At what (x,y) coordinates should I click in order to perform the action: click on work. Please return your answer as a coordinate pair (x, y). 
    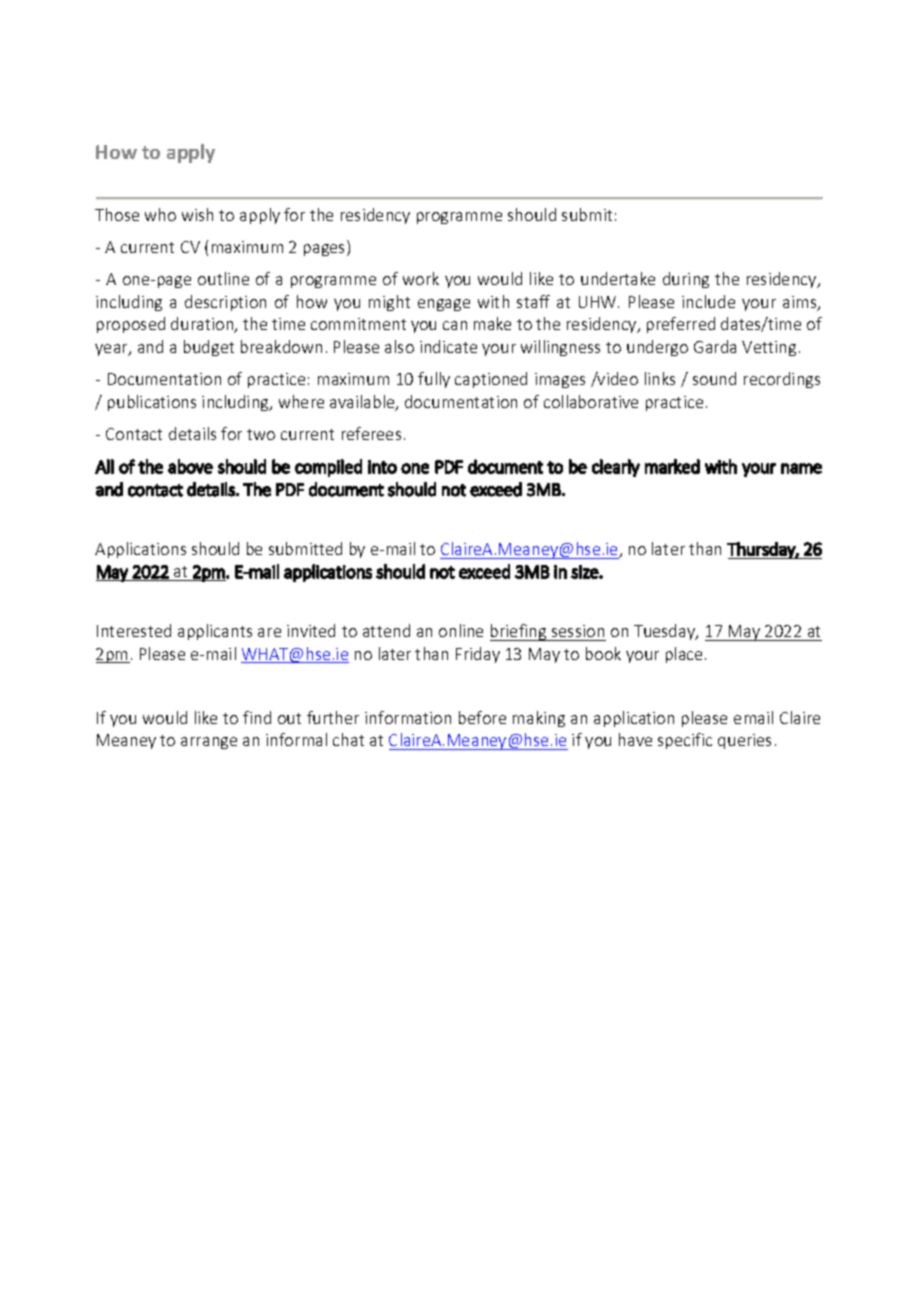
    Looking at the image, I should click on (421, 278).
